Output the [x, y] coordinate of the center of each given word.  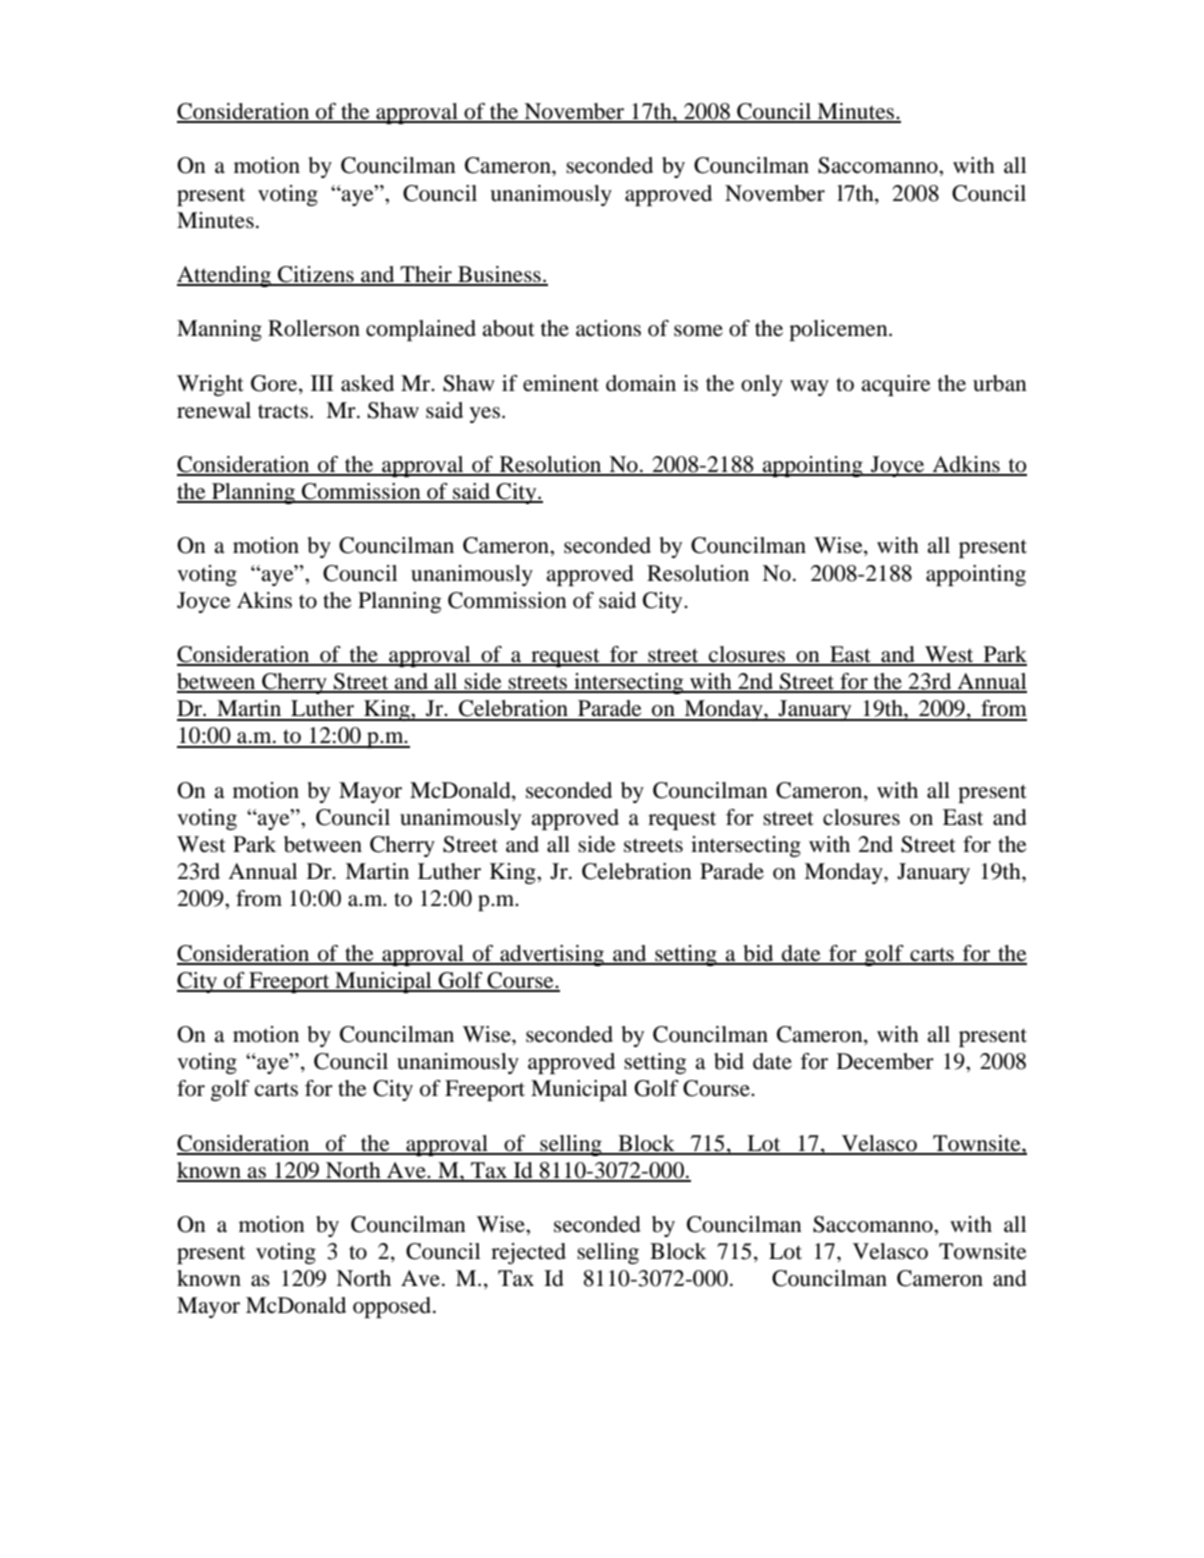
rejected [528, 1253]
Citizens [316, 275]
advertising [552, 955]
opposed [393, 1307]
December [885, 1061]
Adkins [966, 465]
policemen [839, 330]
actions [608, 328]
